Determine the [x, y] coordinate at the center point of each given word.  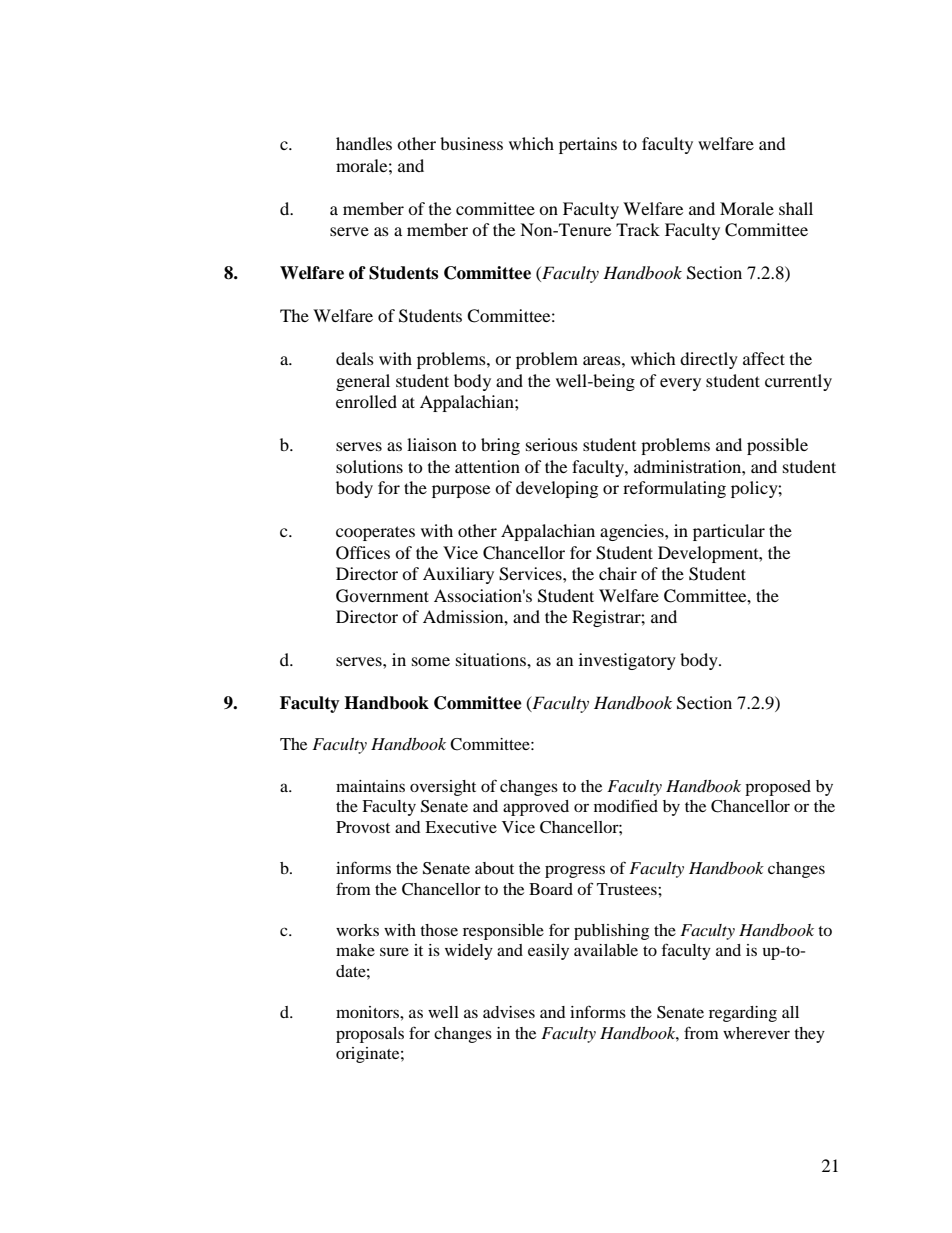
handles [364, 143]
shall [796, 208]
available [606, 950]
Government [382, 596]
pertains [588, 145]
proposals [370, 1035]
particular [729, 532]
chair [618, 573]
